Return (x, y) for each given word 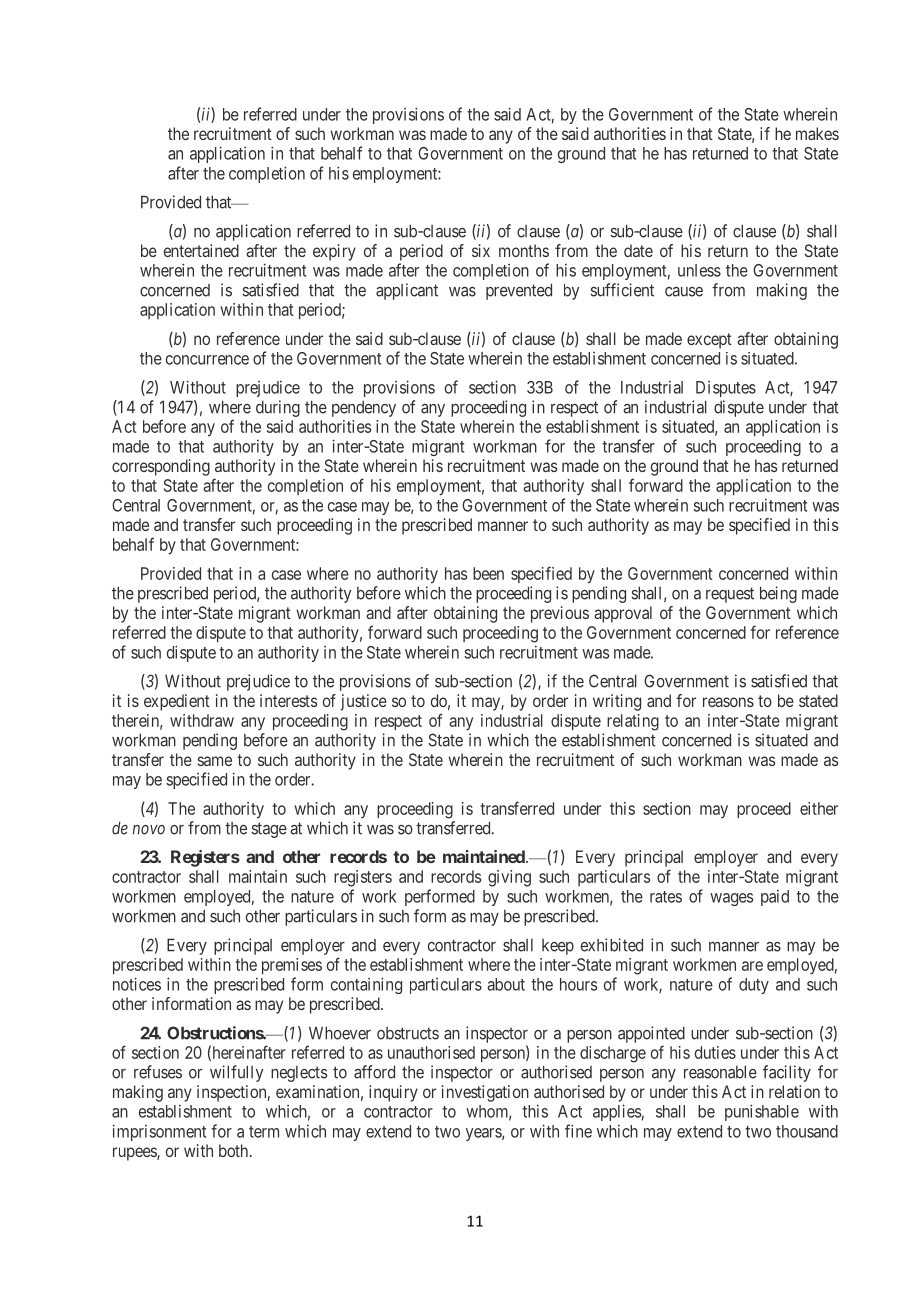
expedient (177, 702)
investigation (485, 1093)
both (235, 1150)
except (709, 341)
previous (560, 614)
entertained (201, 250)
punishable (762, 1112)
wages (731, 899)
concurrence (207, 360)
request (730, 595)
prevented (519, 292)
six (481, 250)
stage (269, 830)
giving (509, 878)
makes (817, 133)
